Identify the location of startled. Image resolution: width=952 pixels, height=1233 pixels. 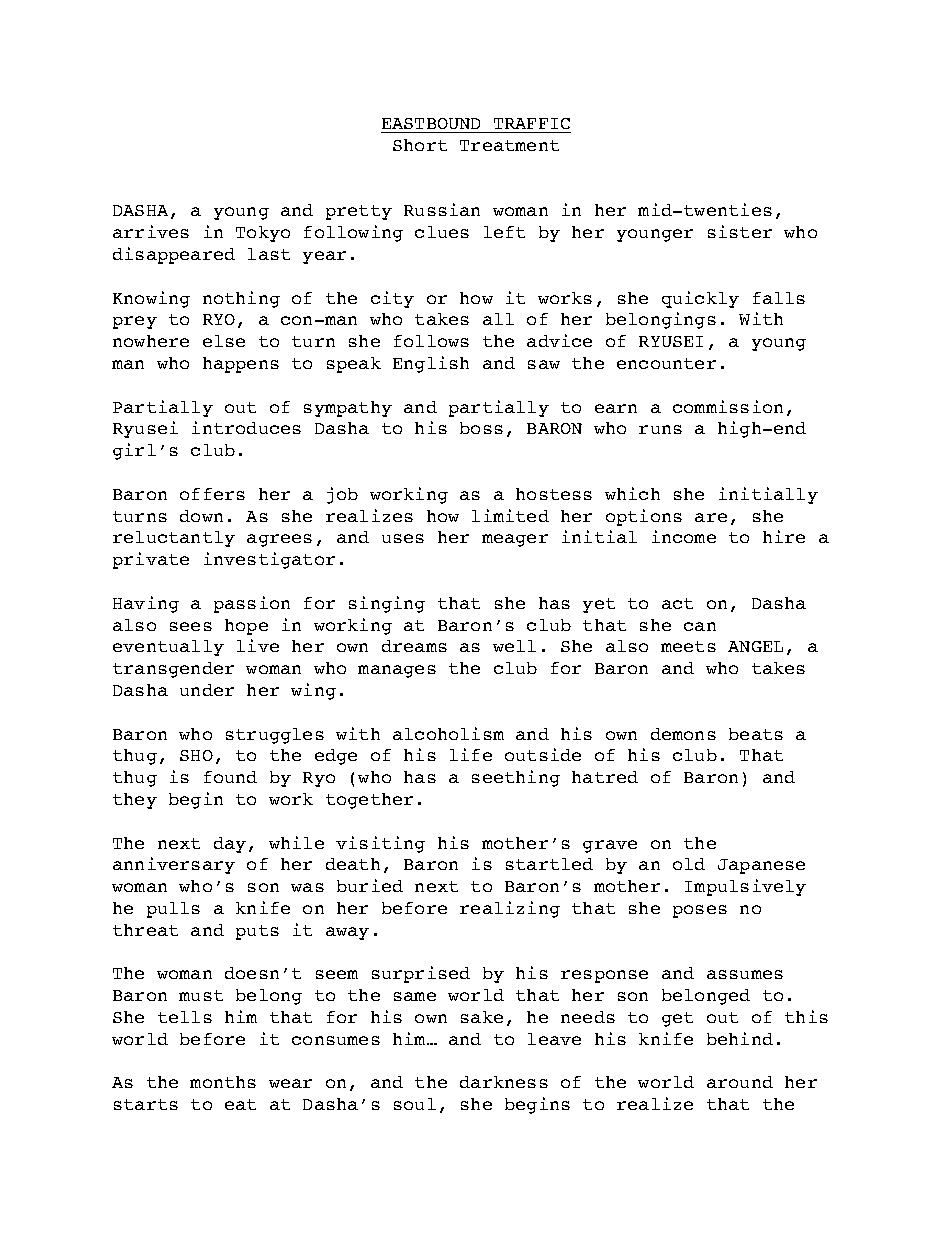
(549, 864).
